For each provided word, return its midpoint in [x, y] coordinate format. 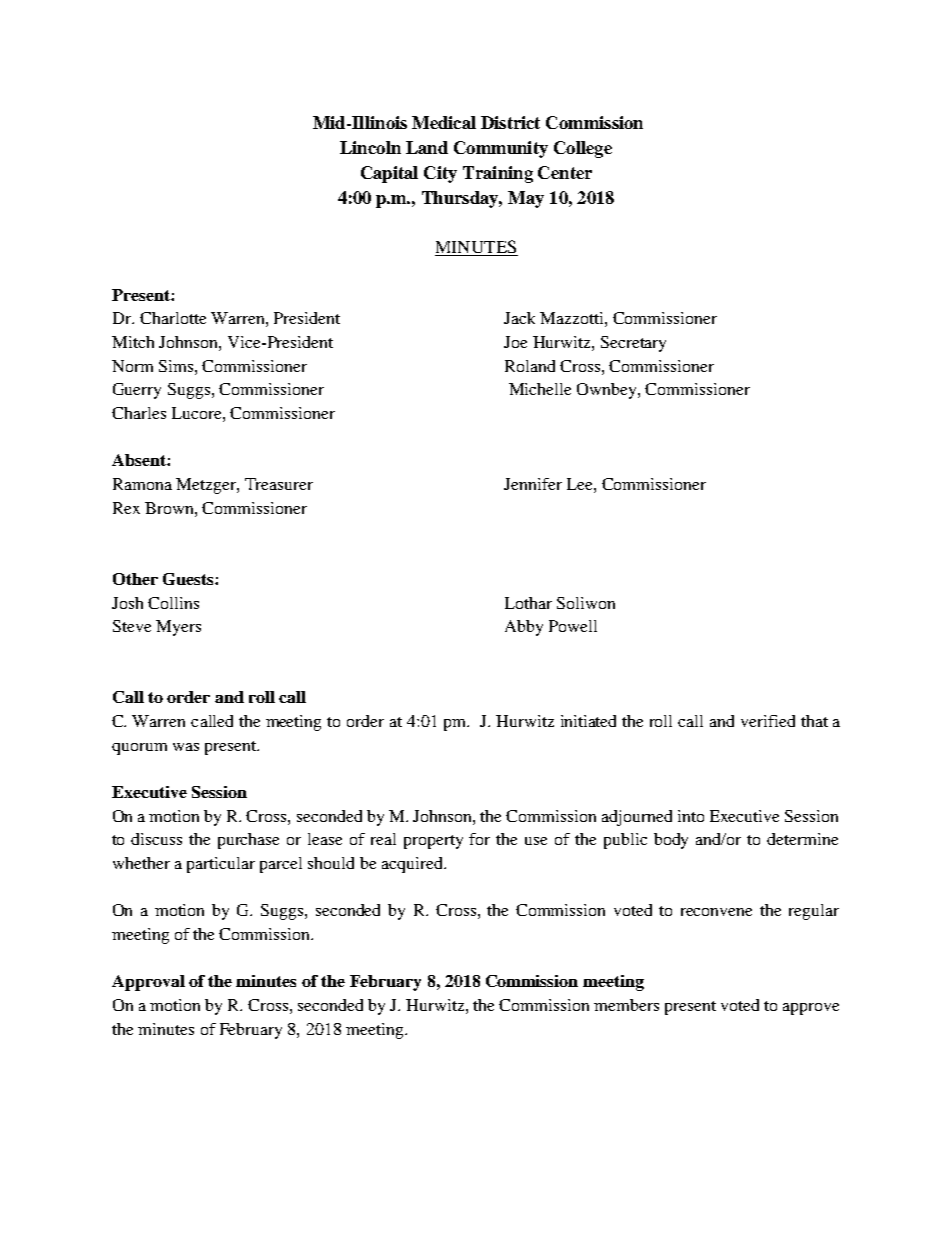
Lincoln [370, 147]
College [583, 149]
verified [768, 721]
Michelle [540, 389]
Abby [524, 628]
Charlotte [173, 318]
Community [501, 149]
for [479, 839]
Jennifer [533, 484]
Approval [148, 983]
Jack [519, 318]
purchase [248, 841]
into [691, 816]
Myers [178, 628]
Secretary [633, 344]
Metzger [207, 486]
